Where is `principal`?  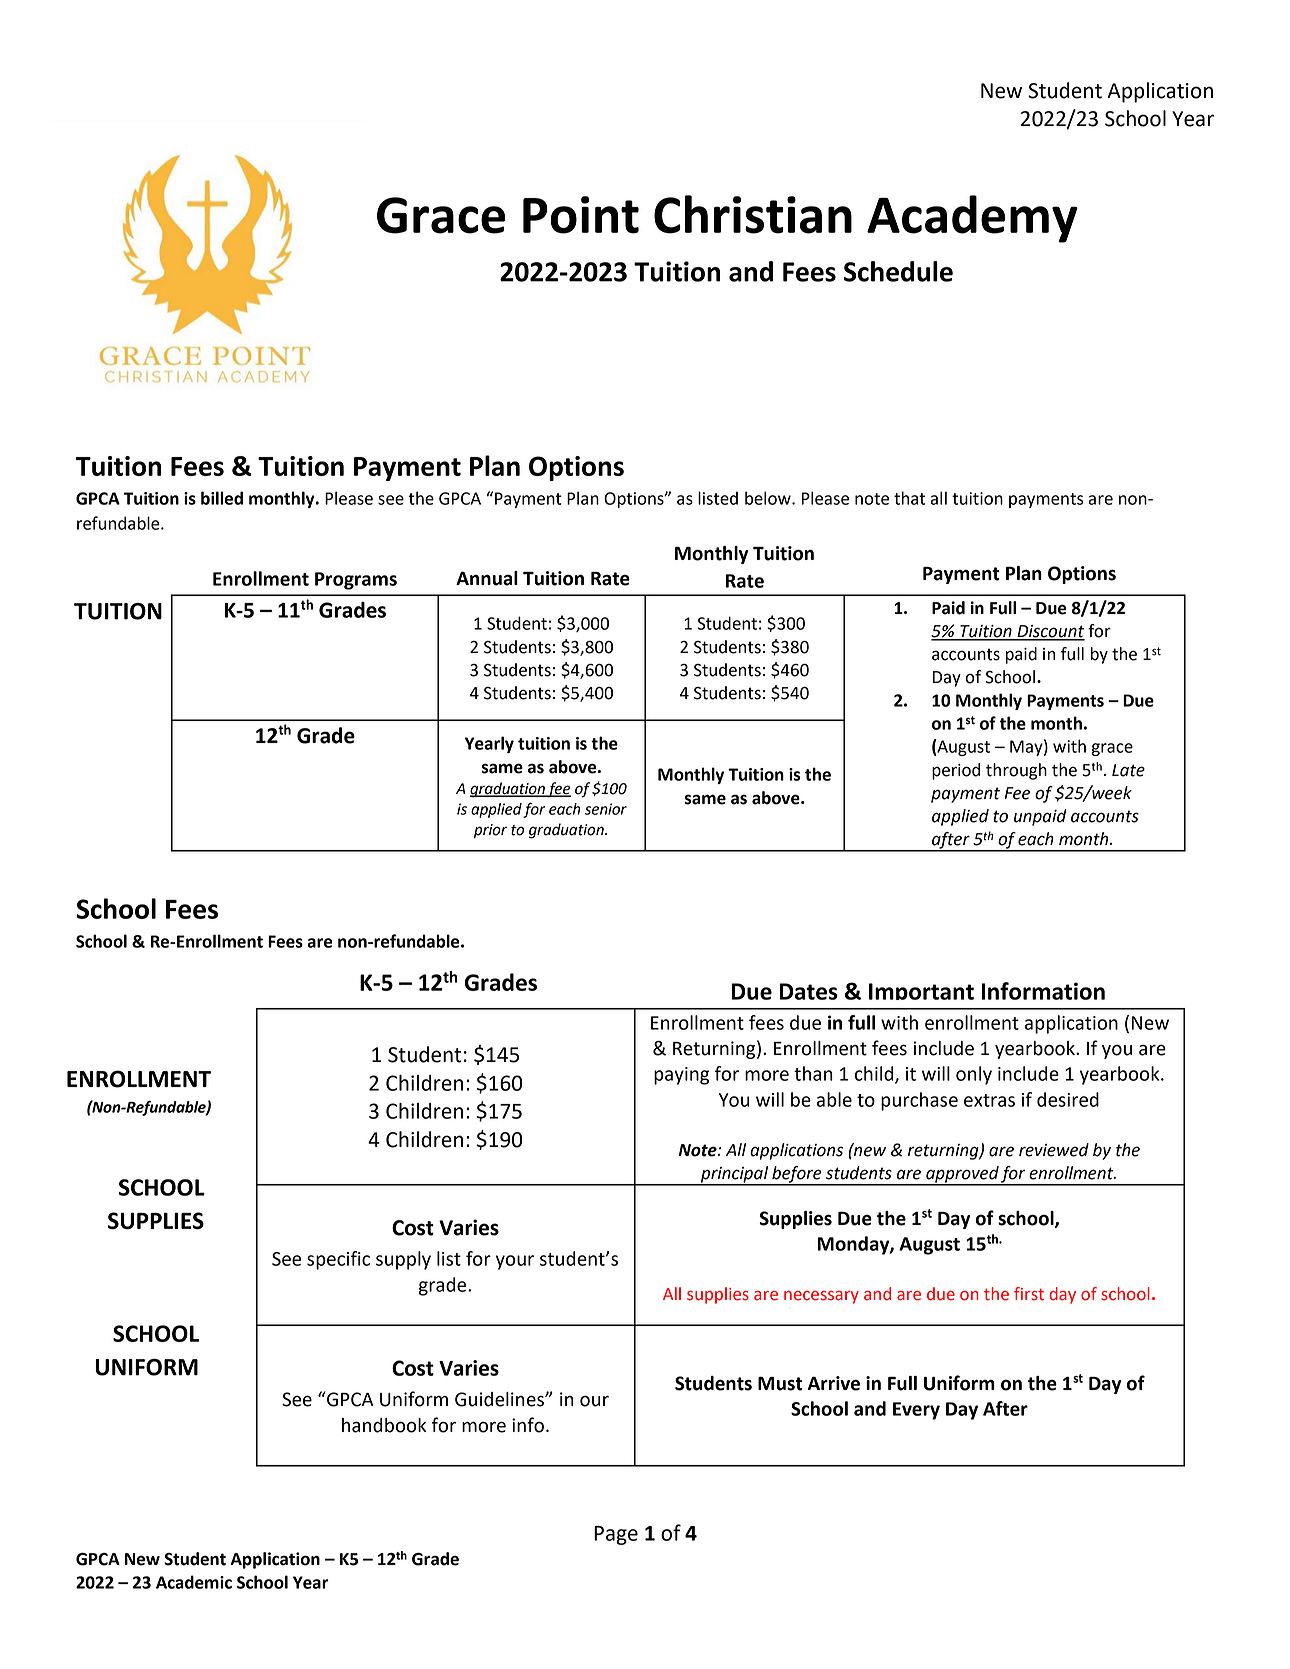 principal is located at coordinates (735, 1175).
